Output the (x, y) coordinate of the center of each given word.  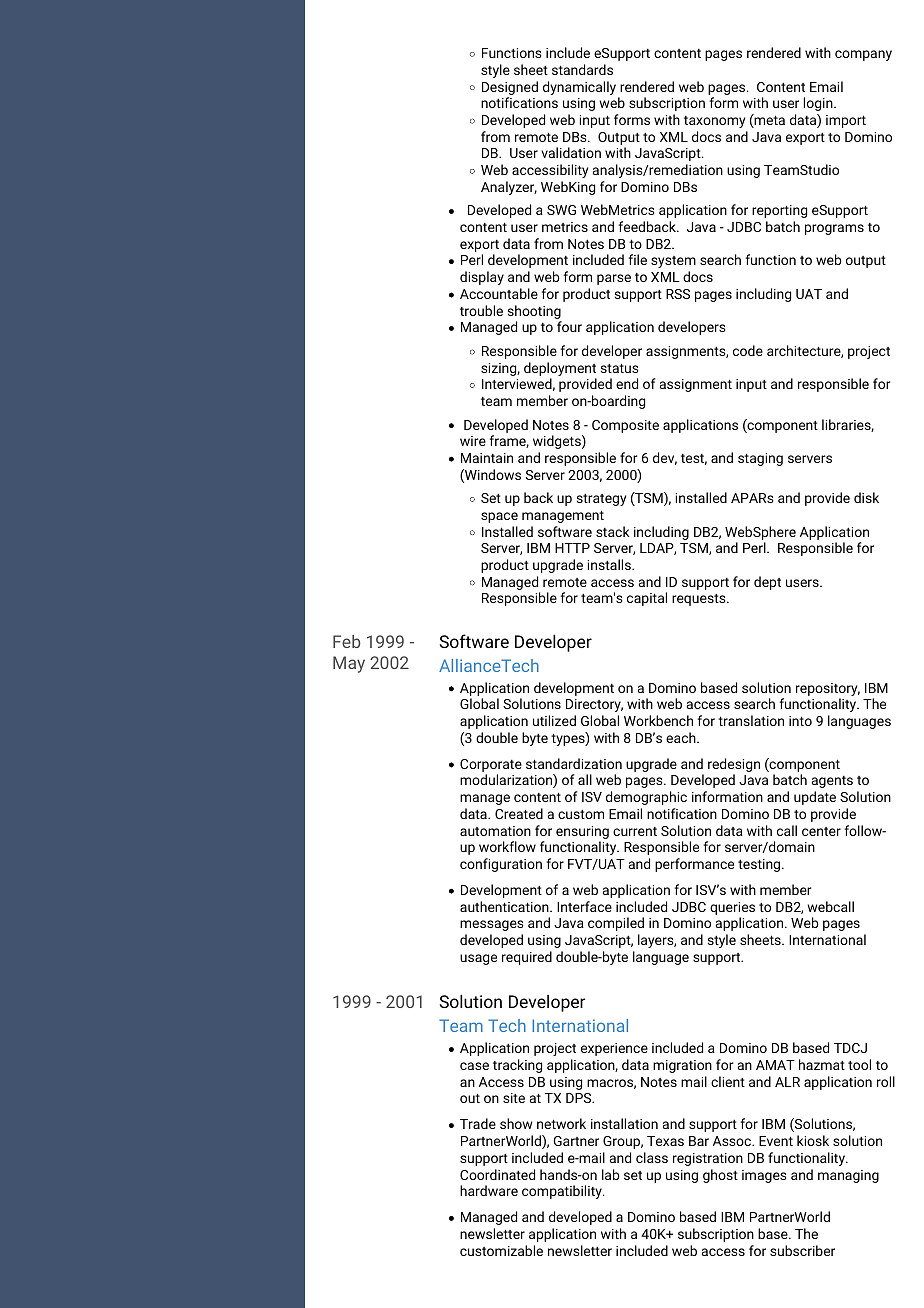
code (748, 350)
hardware (489, 1190)
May (349, 664)
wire (473, 441)
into (800, 721)
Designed (510, 88)
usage (478, 959)
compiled (616, 924)
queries (732, 908)
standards (582, 69)
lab (611, 1174)
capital (647, 599)
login (819, 104)
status (620, 368)
